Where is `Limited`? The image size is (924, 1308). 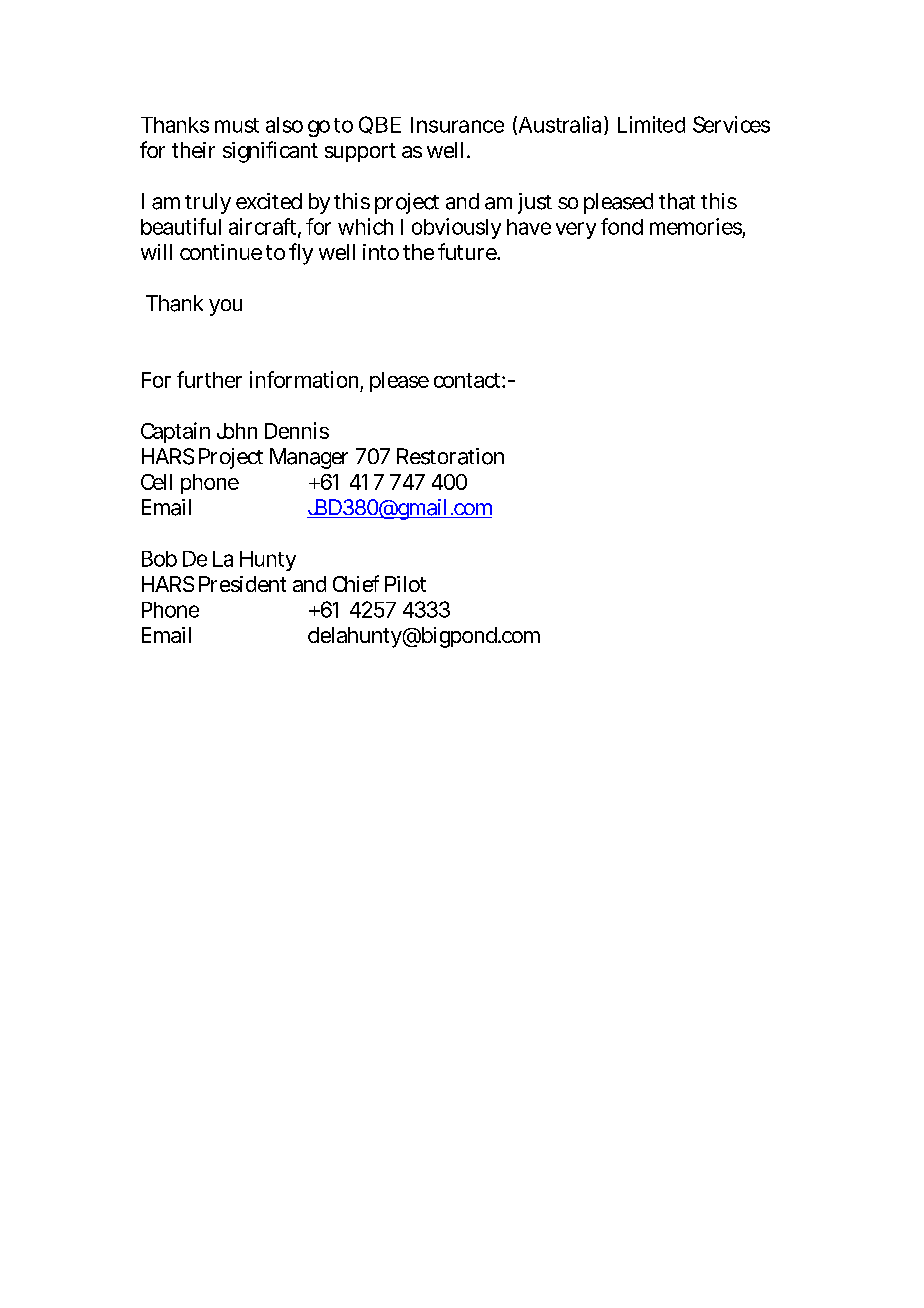
Limited is located at coordinates (651, 124).
